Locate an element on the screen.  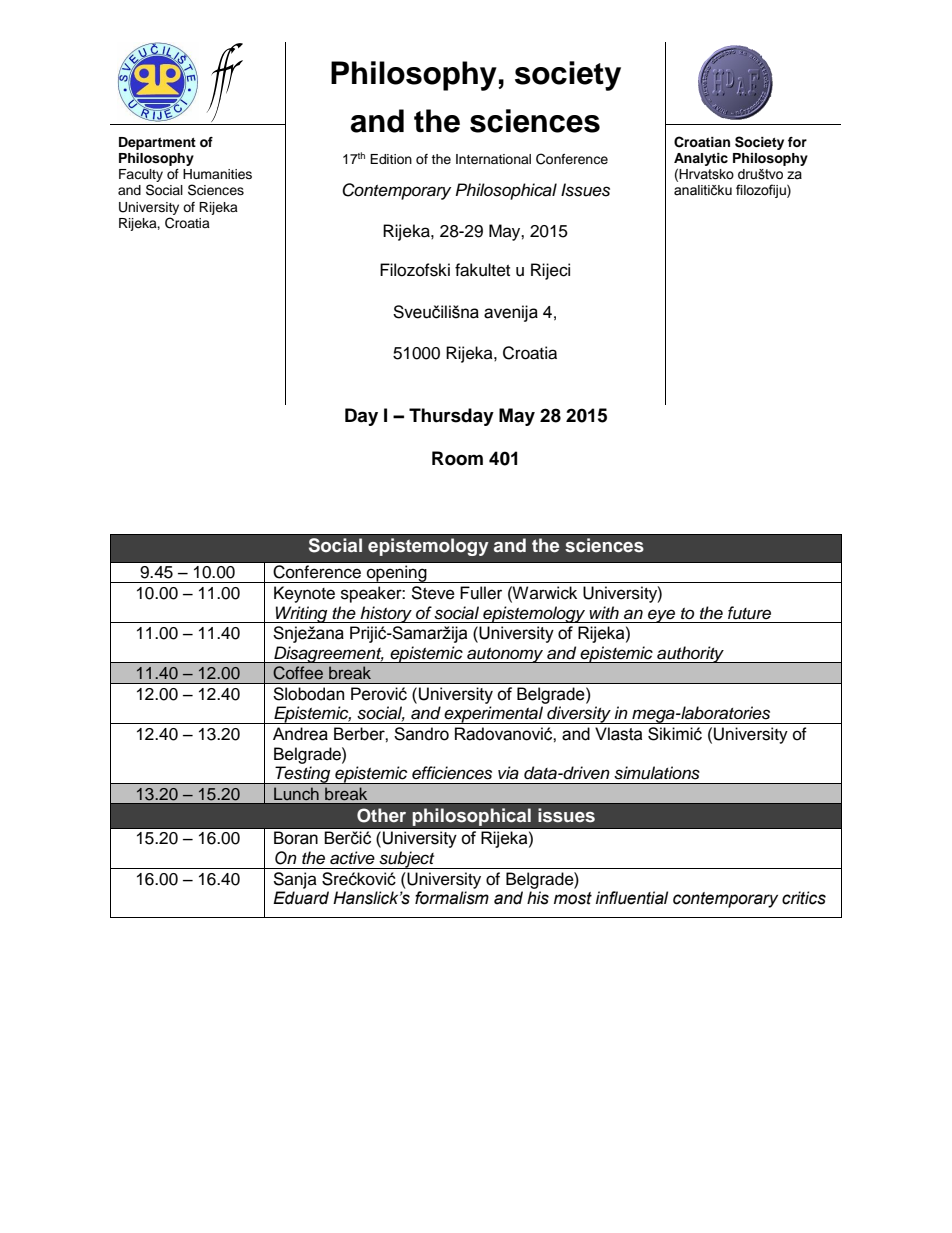
Room is located at coordinates (457, 458).
